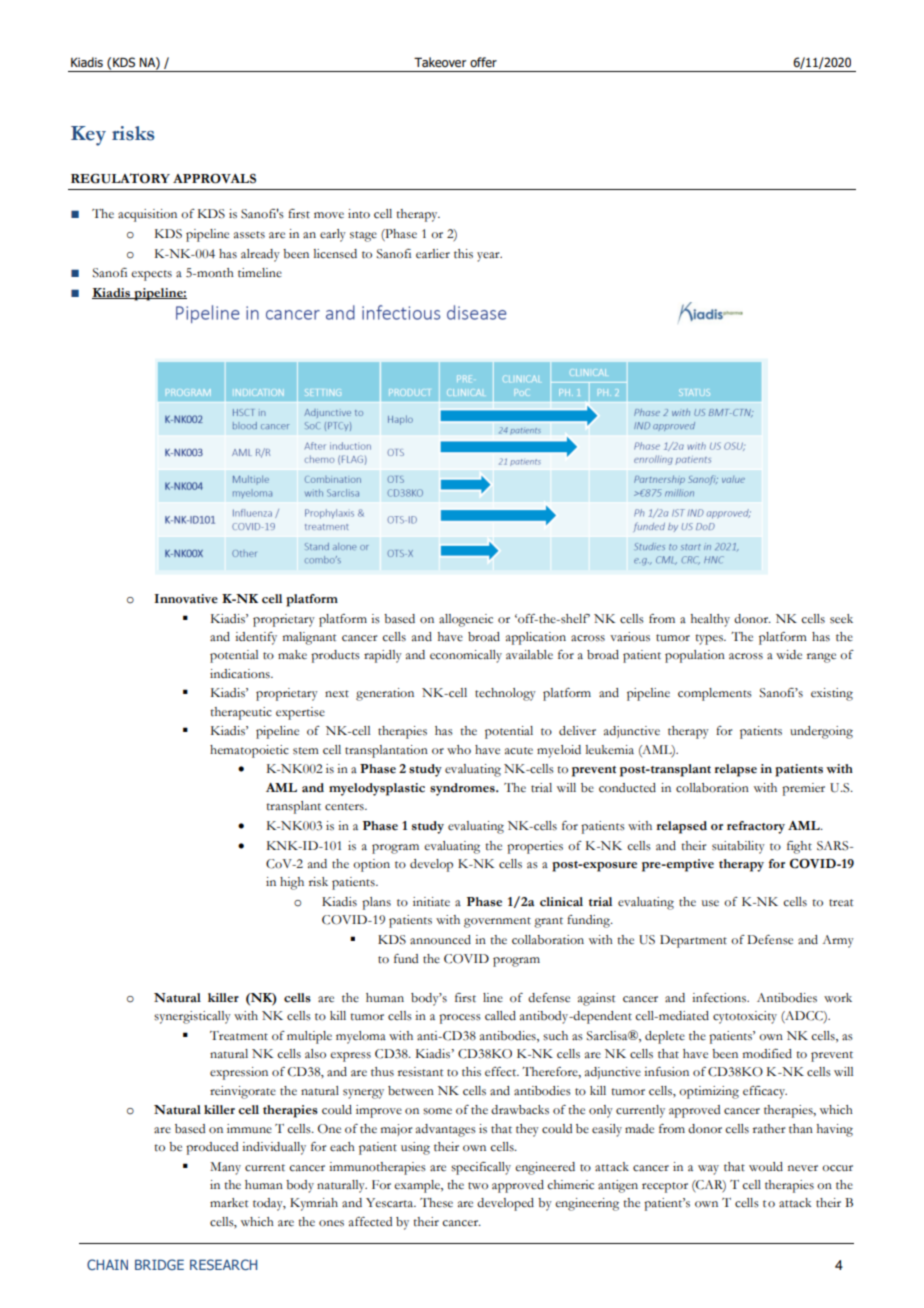 This screenshot has width=924, height=1308. What do you see at coordinates (159, 1264) in the screenshot?
I see `BRIDGE` at bounding box center [159, 1264].
